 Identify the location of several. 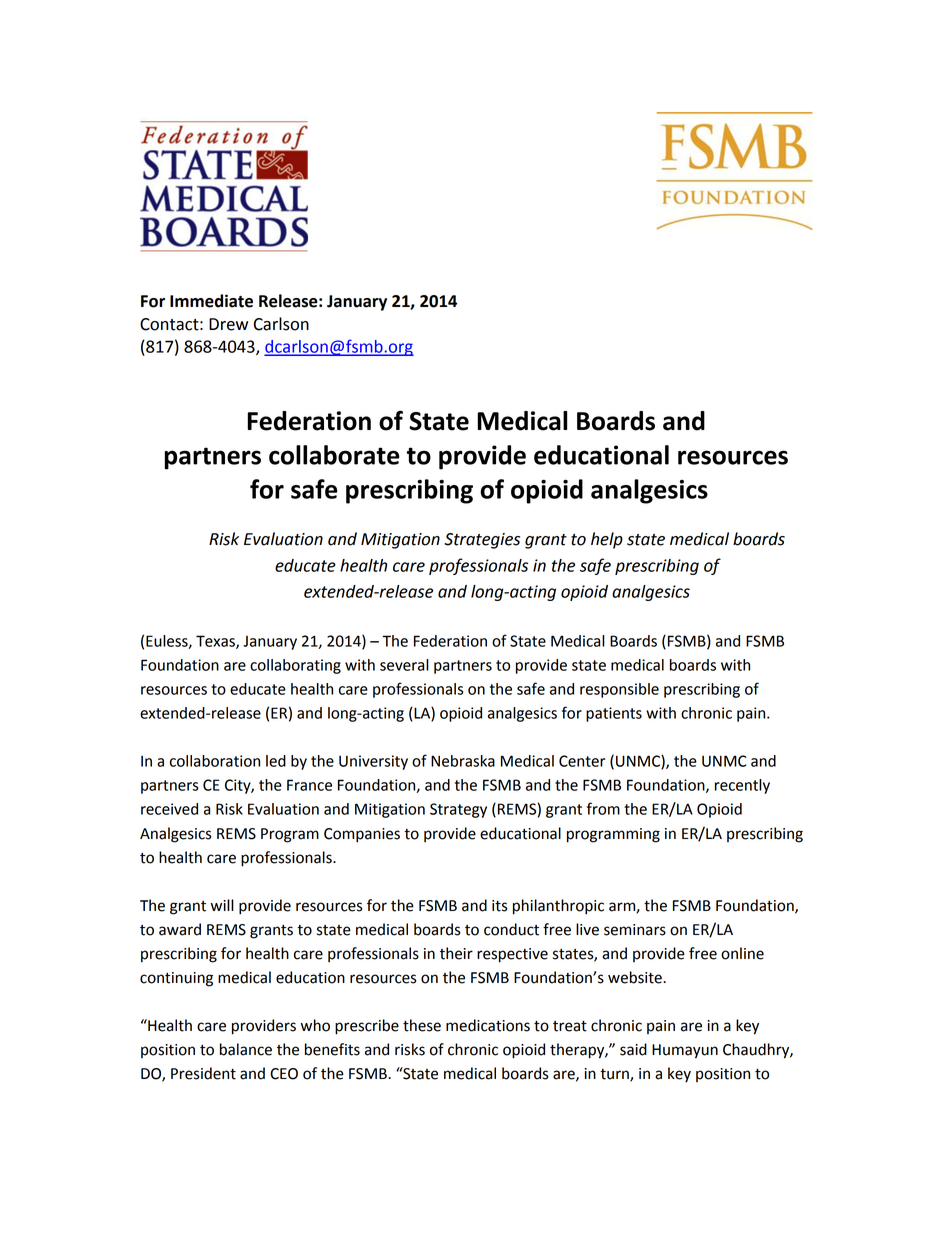
(404, 665).
